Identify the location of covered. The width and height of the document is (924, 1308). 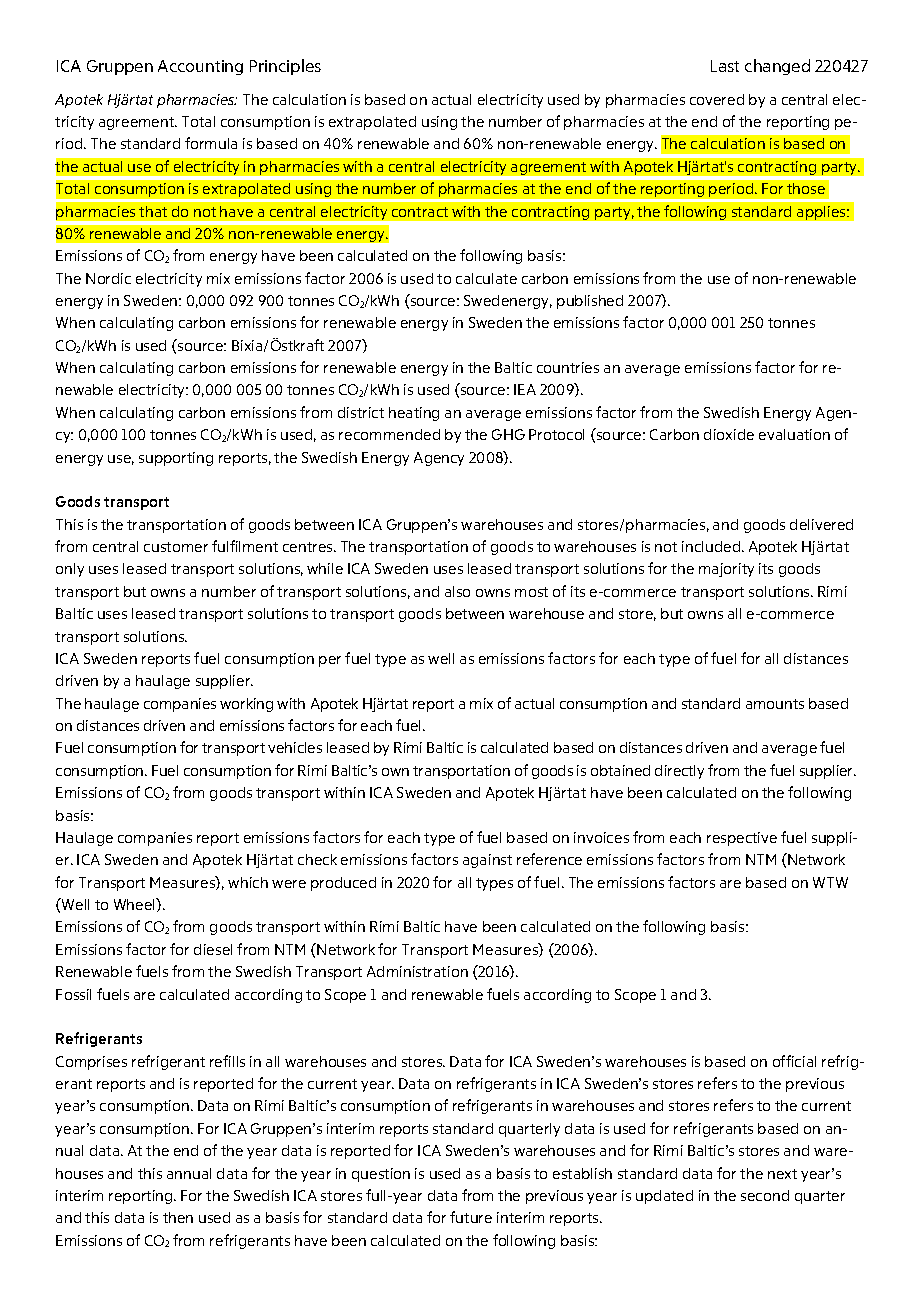
(717, 99).
